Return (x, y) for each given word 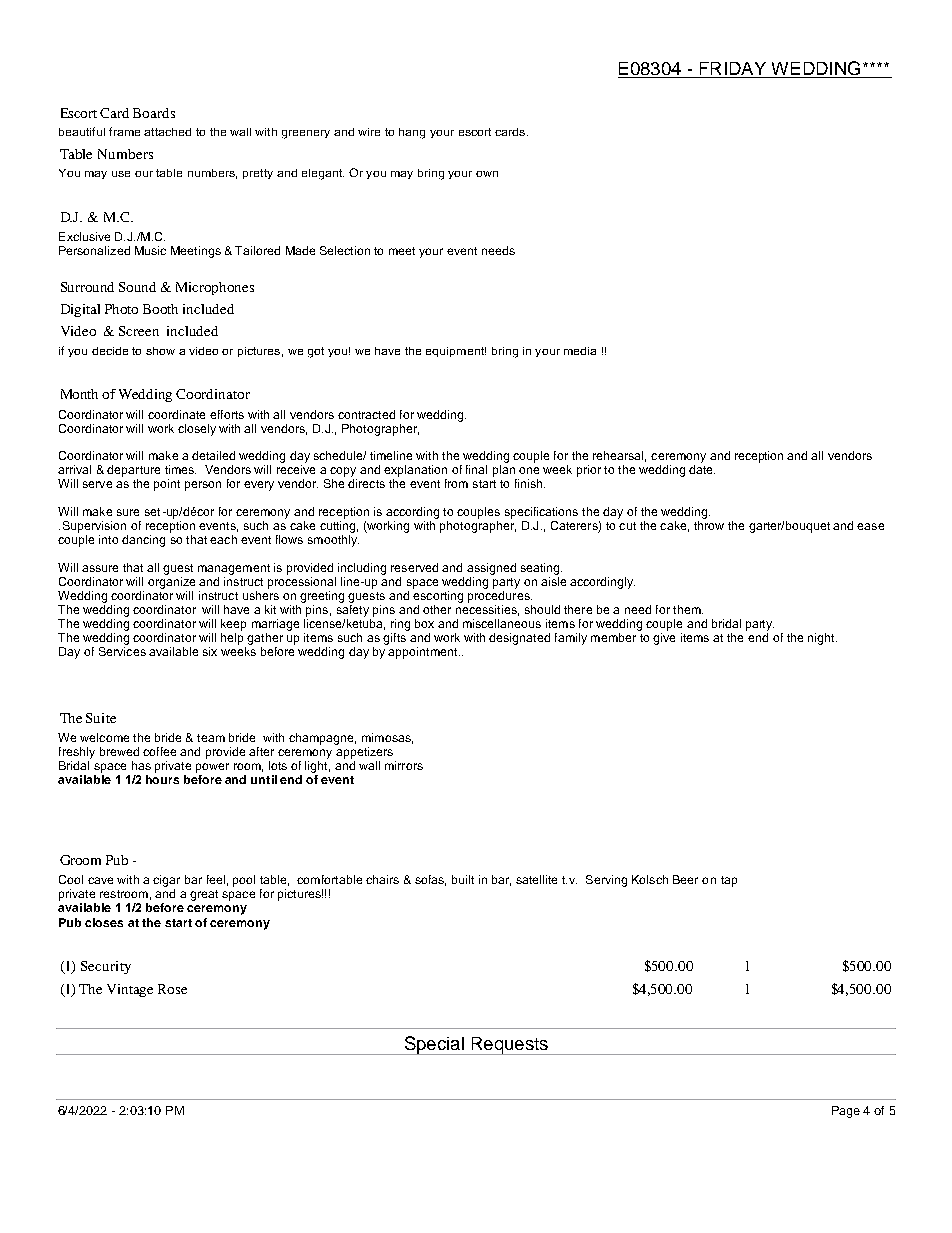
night (822, 639)
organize (171, 583)
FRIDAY (733, 68)
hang (412, 133)
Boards (154, 113)
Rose (172, 989)
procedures (500, 595)
